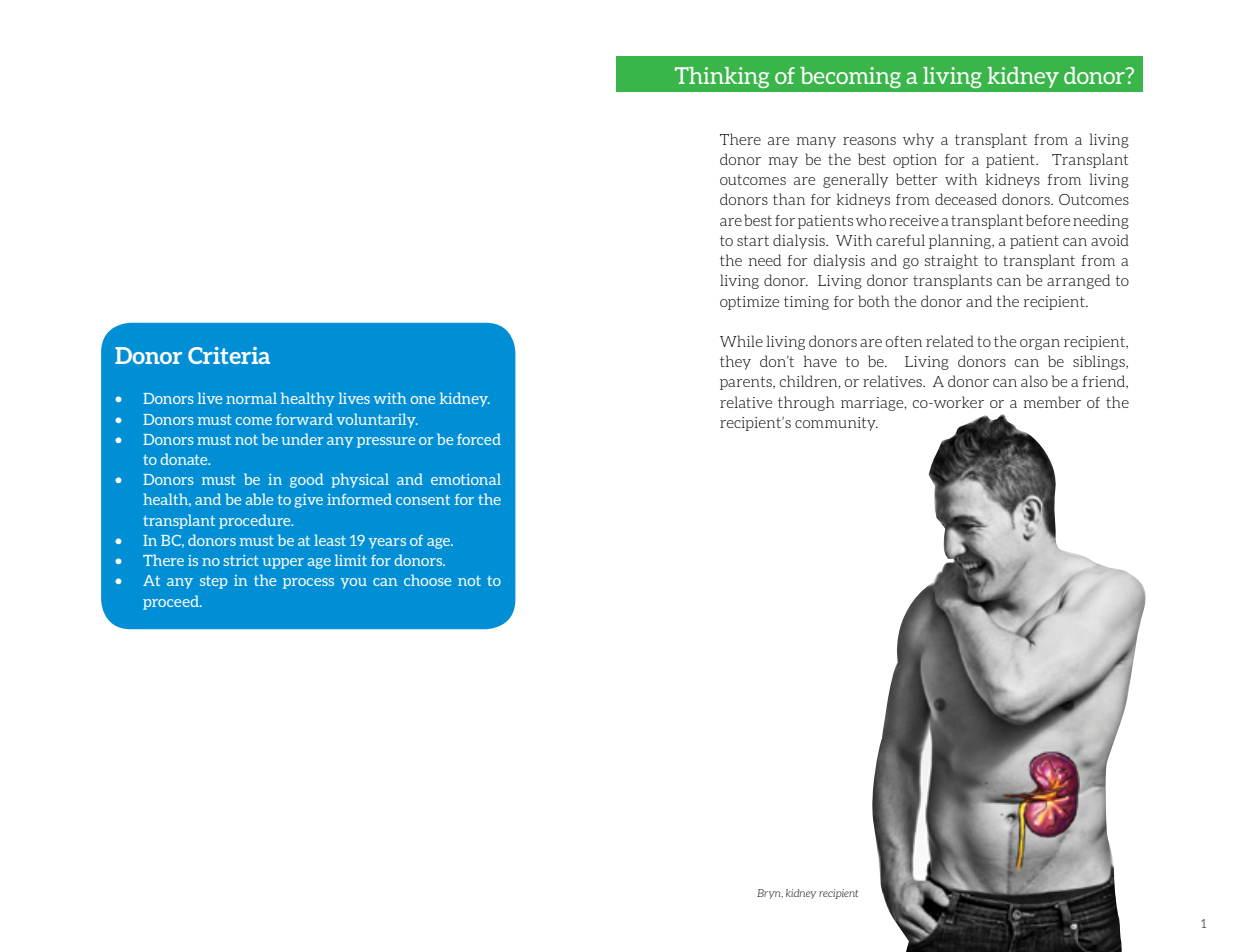 The width and height of the screenshot is (1233, 952). Describe the element at coordinates (427, 580) in the screenshot. I see `choose` at that location.
